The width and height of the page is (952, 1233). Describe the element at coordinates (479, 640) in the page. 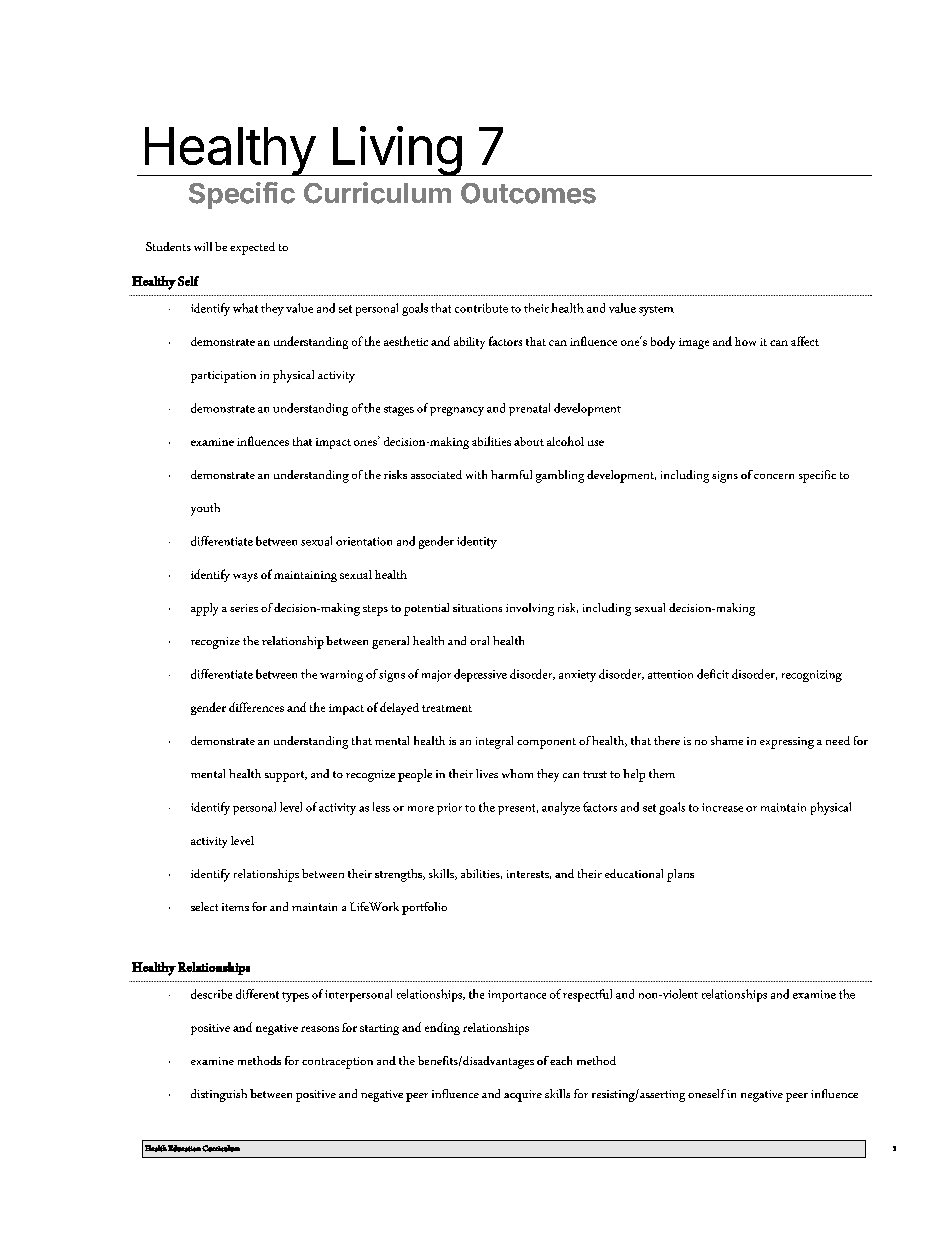

I see `oral` at that location.
